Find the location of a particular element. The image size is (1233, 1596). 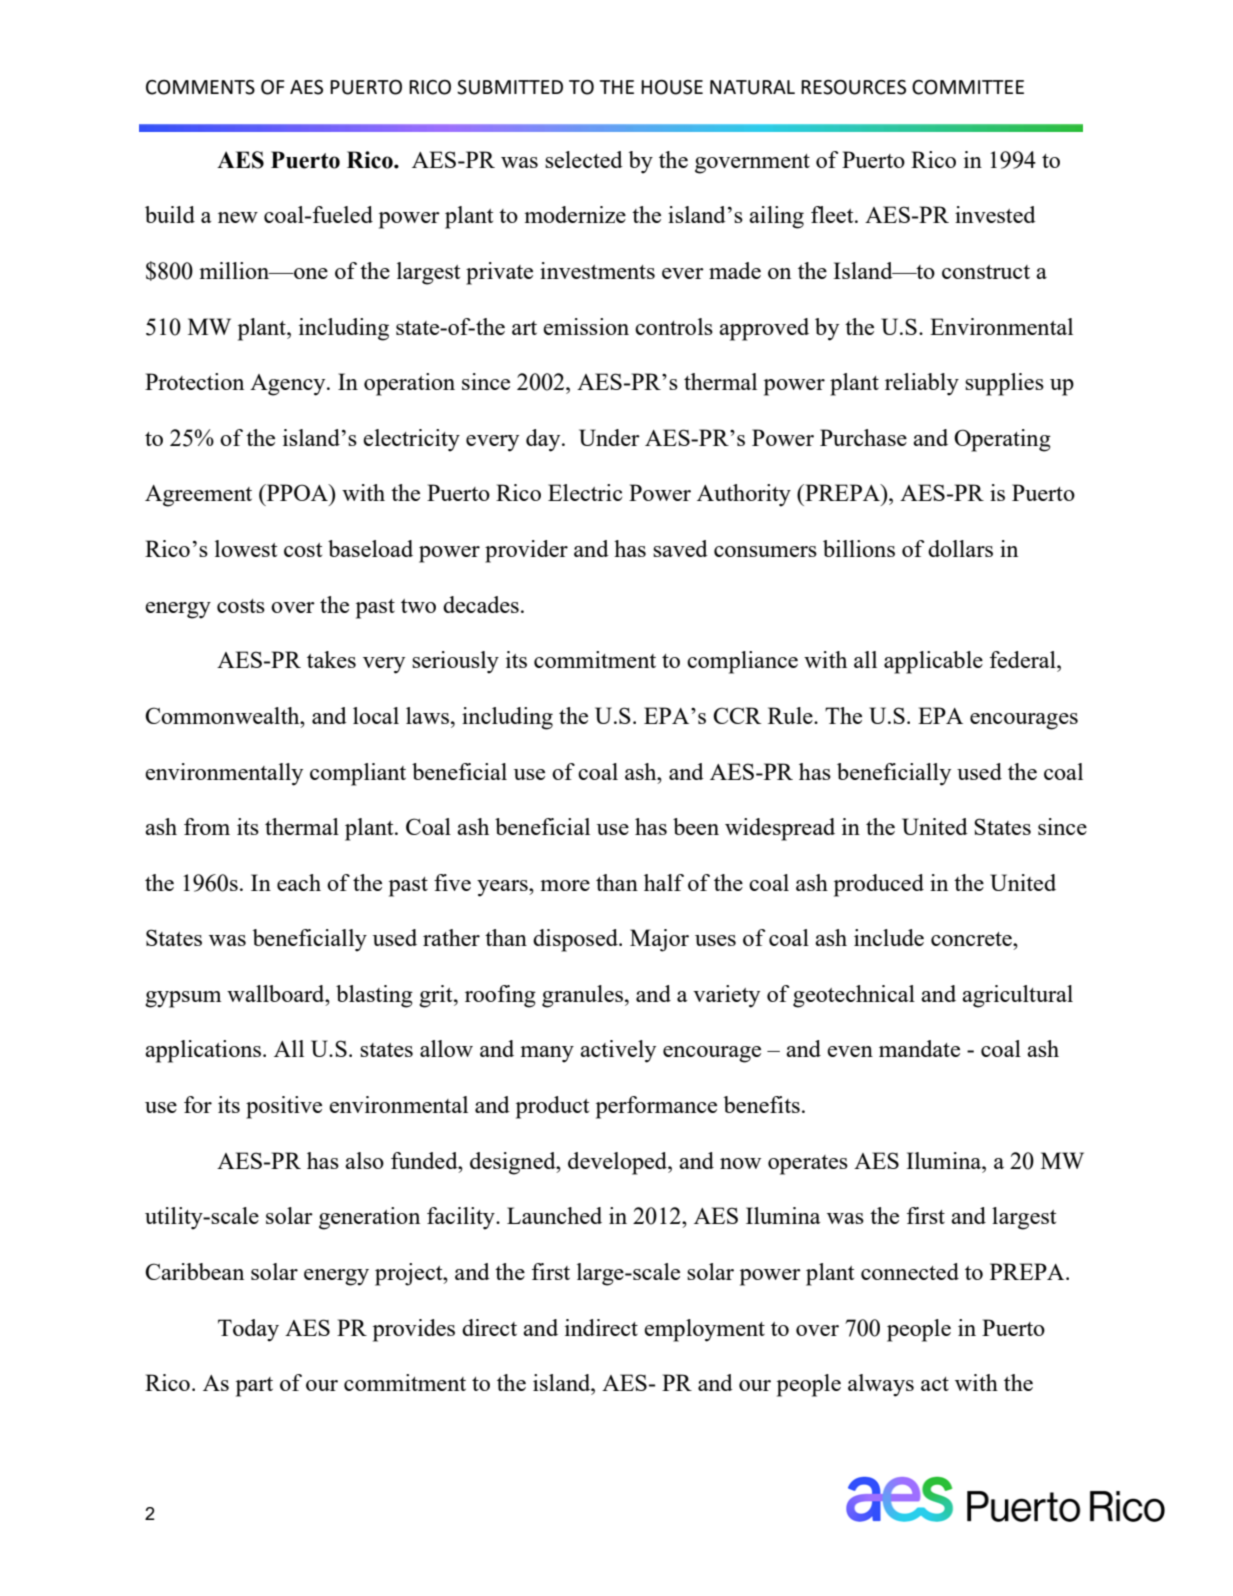

compliant is located at coordinates (358, 774).
